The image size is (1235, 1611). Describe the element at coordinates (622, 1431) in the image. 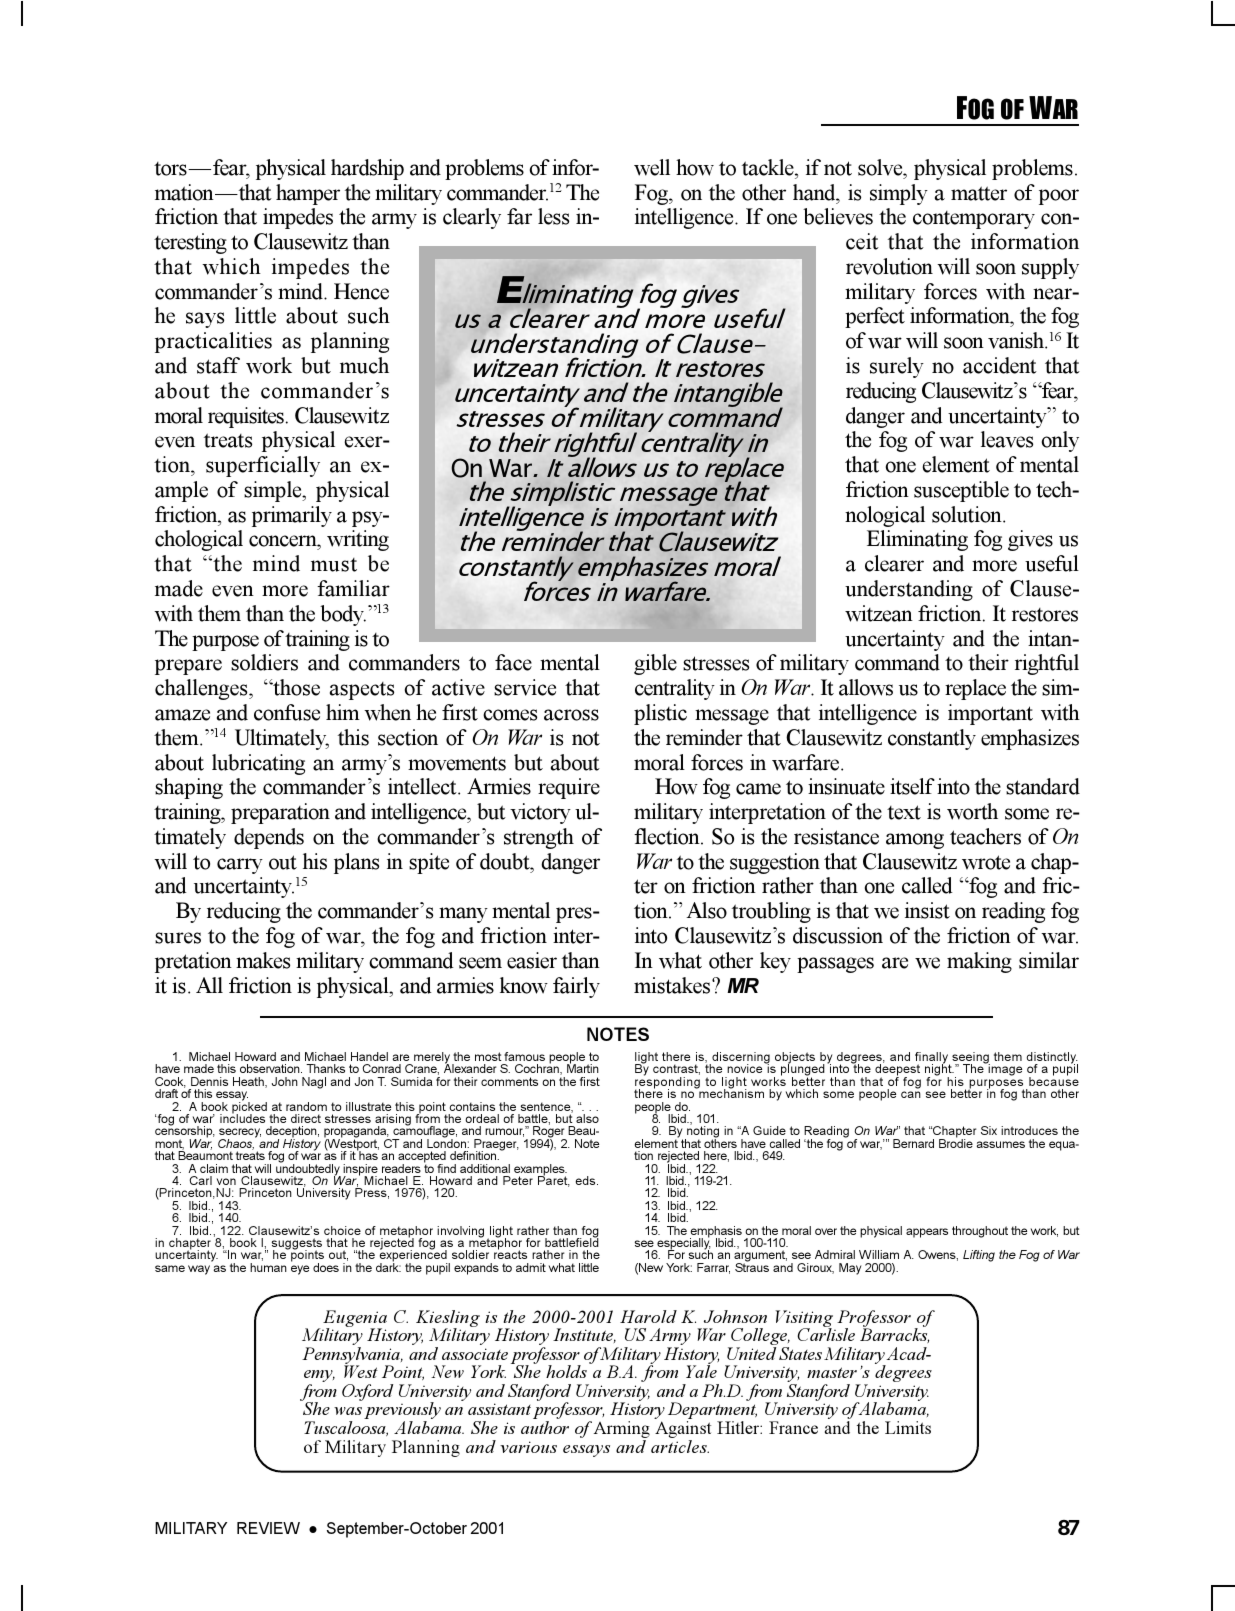

I see `Arming` at that location.
